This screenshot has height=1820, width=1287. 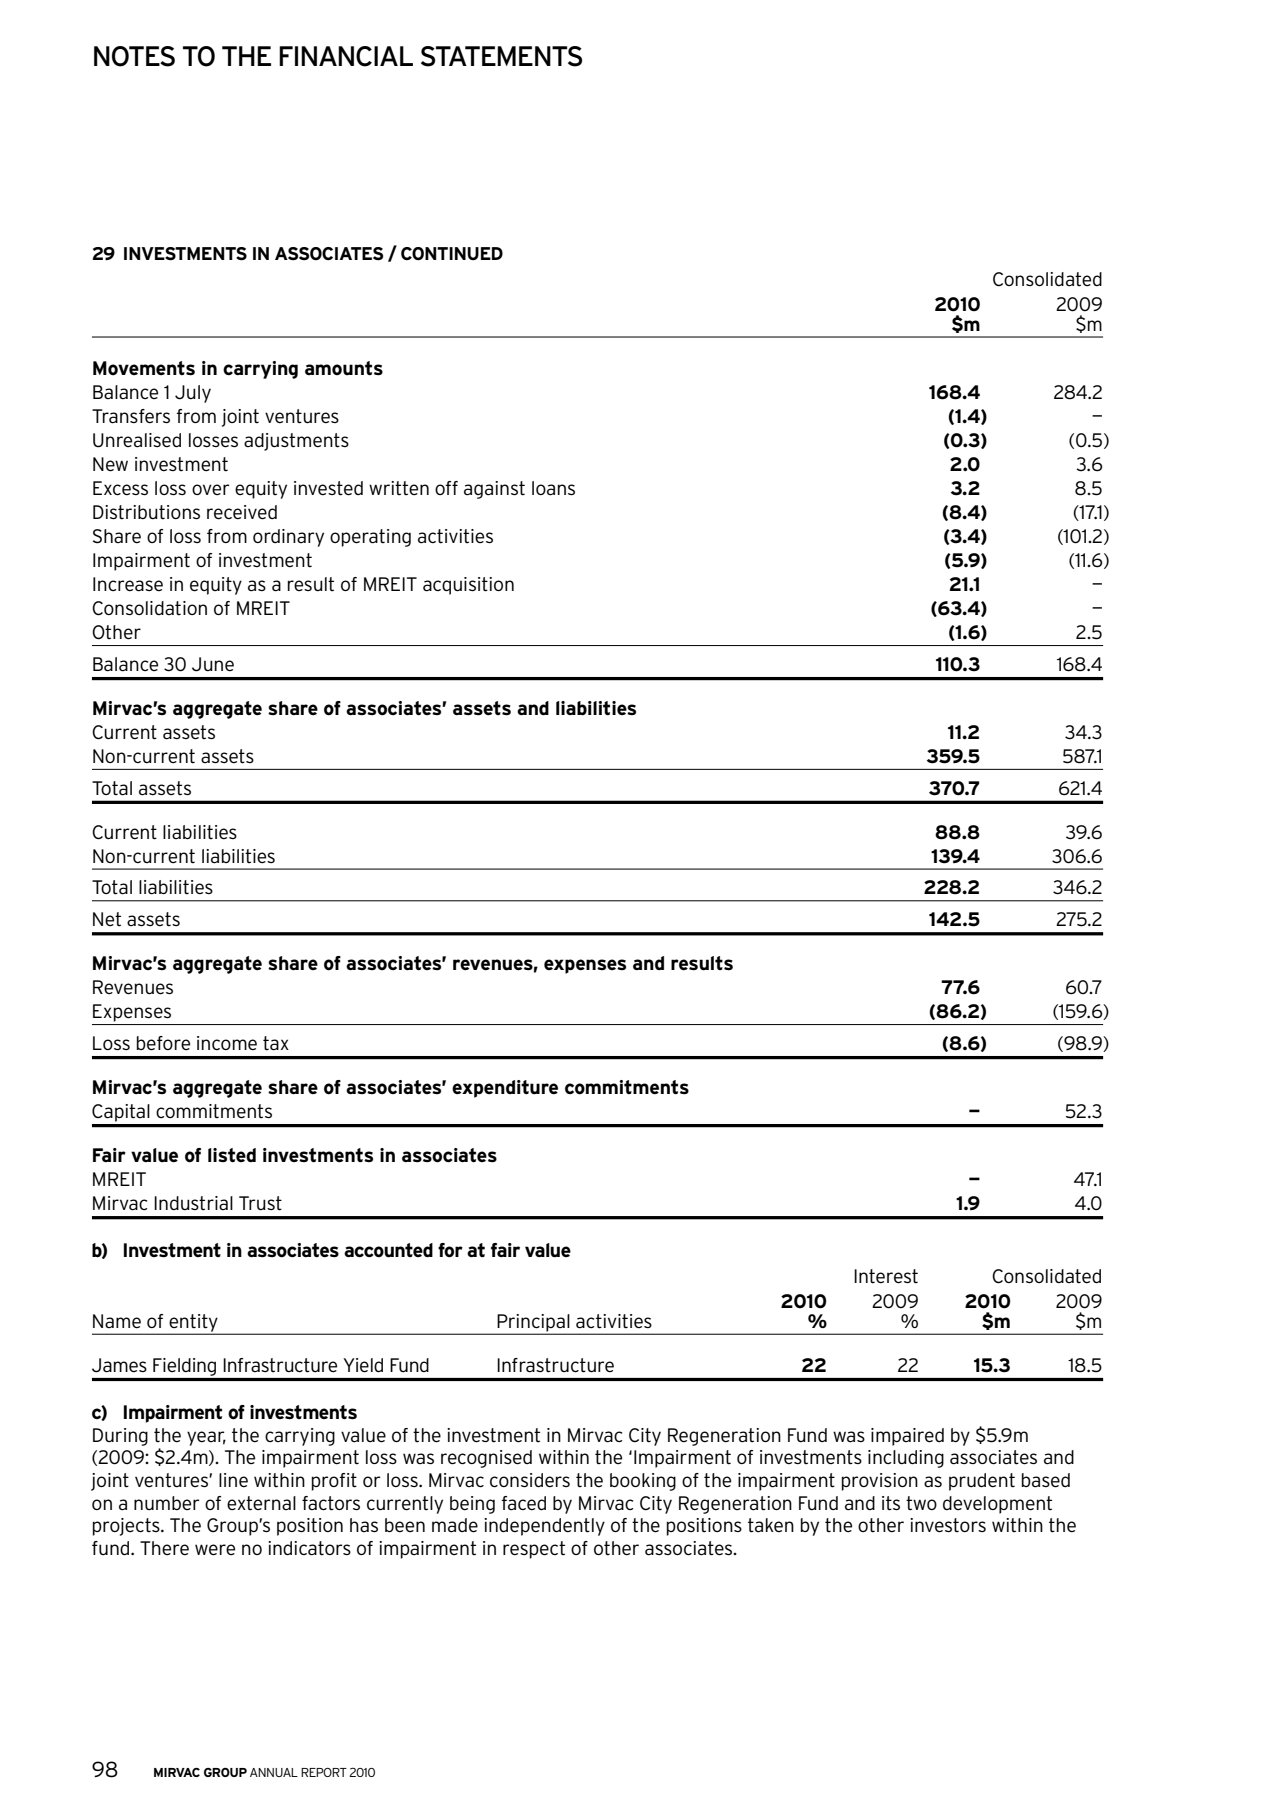 What do you see at coordinates (505, 1089) in the screenshot?
I see `expenditure` at bounding box center [505, 1089].
